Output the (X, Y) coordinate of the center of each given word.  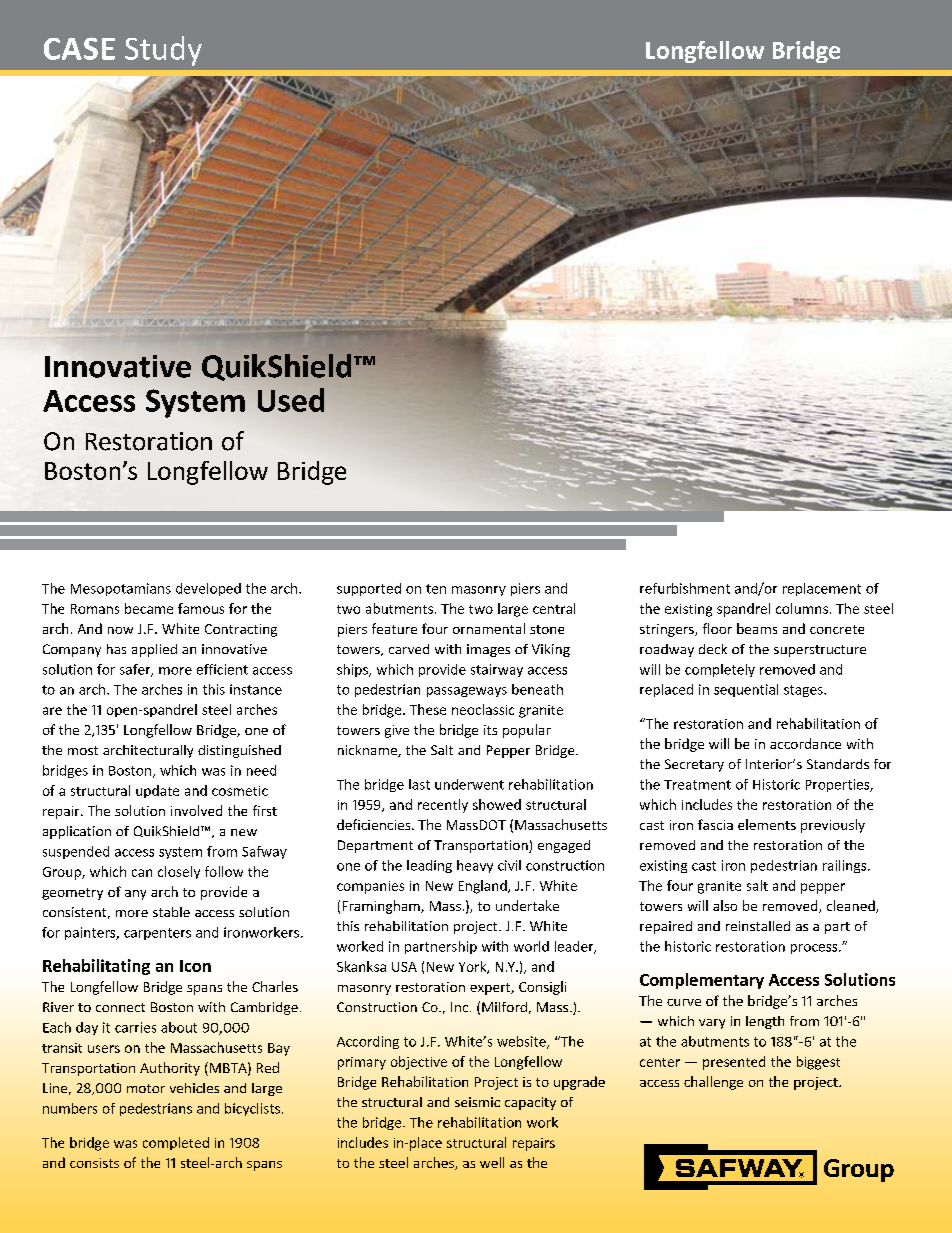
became (149, 608)
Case (79, 48)
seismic (477, 1102)
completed (176, 1143)
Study (163, 51)
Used (291, 400)
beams (757, 628)
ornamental (489, 628)
